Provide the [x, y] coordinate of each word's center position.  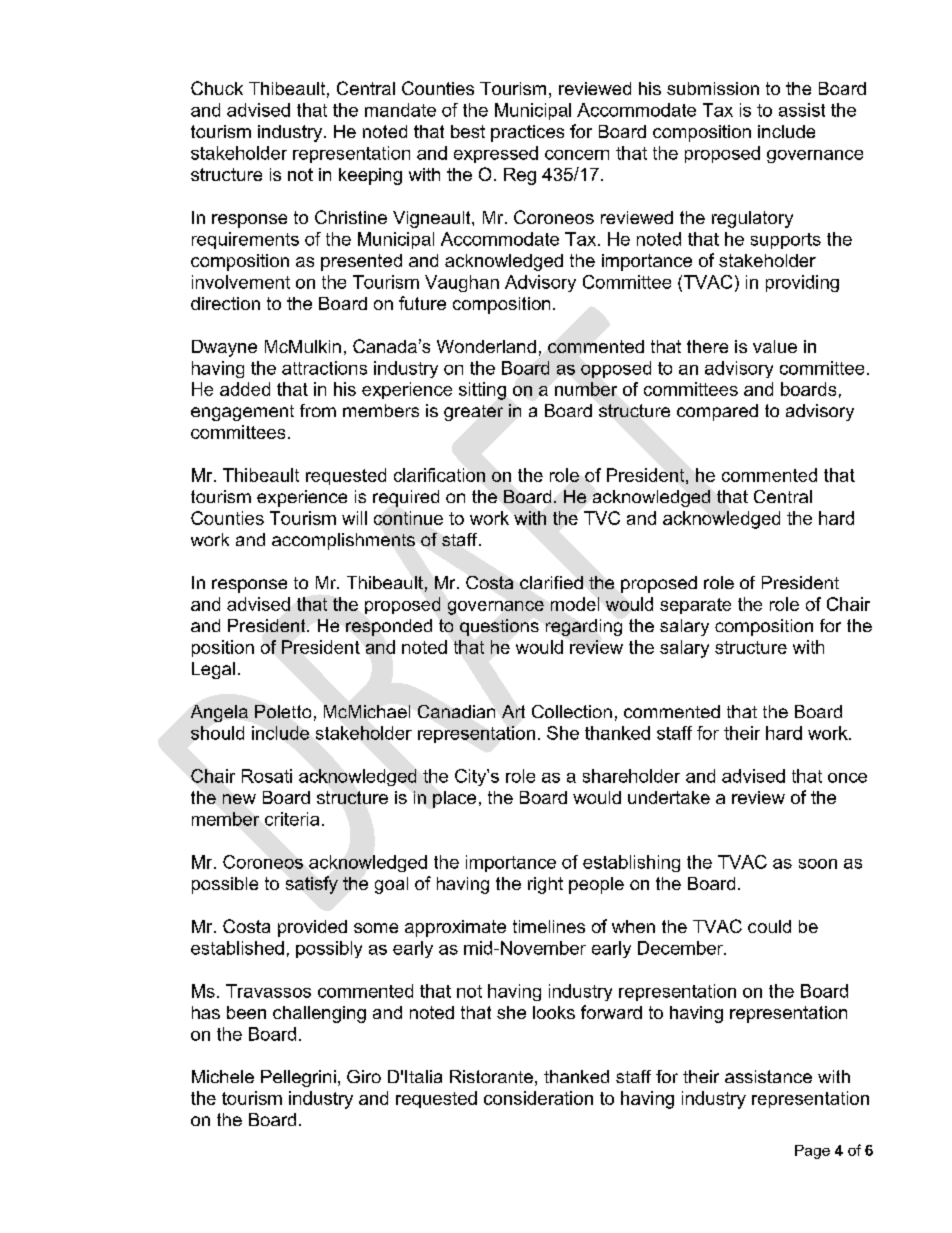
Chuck [217, 88]
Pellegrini [298, 1078]
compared [717, 412]
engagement [242, 413]
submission [713, 88]
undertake [669, 797]
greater [473, 413]
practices [527, 133]
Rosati [267, 776]
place [454, 799]
